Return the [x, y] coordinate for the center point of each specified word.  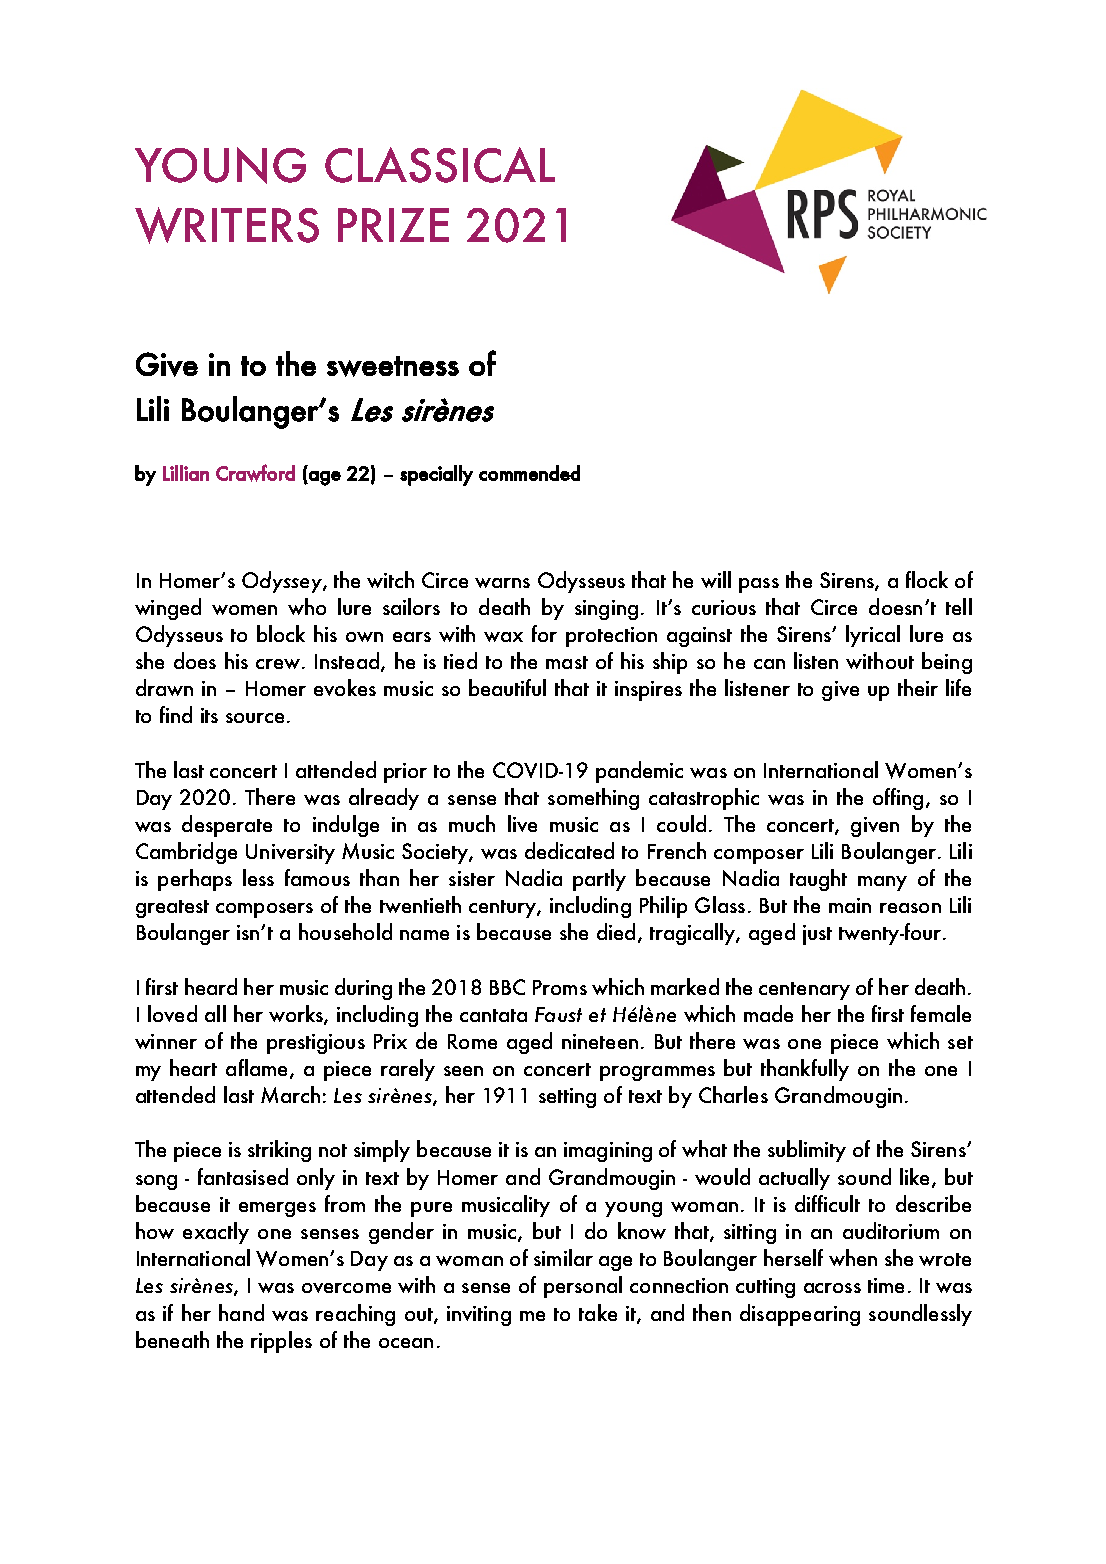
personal [583, 1287]
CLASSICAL [440, 165]
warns [502, 583]
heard [211, 986]
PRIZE [393, 225]
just [817, 935]
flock [927, 579]
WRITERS [227, 225]
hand [241, 1312]
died [616, 931]
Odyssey [283, 582]
